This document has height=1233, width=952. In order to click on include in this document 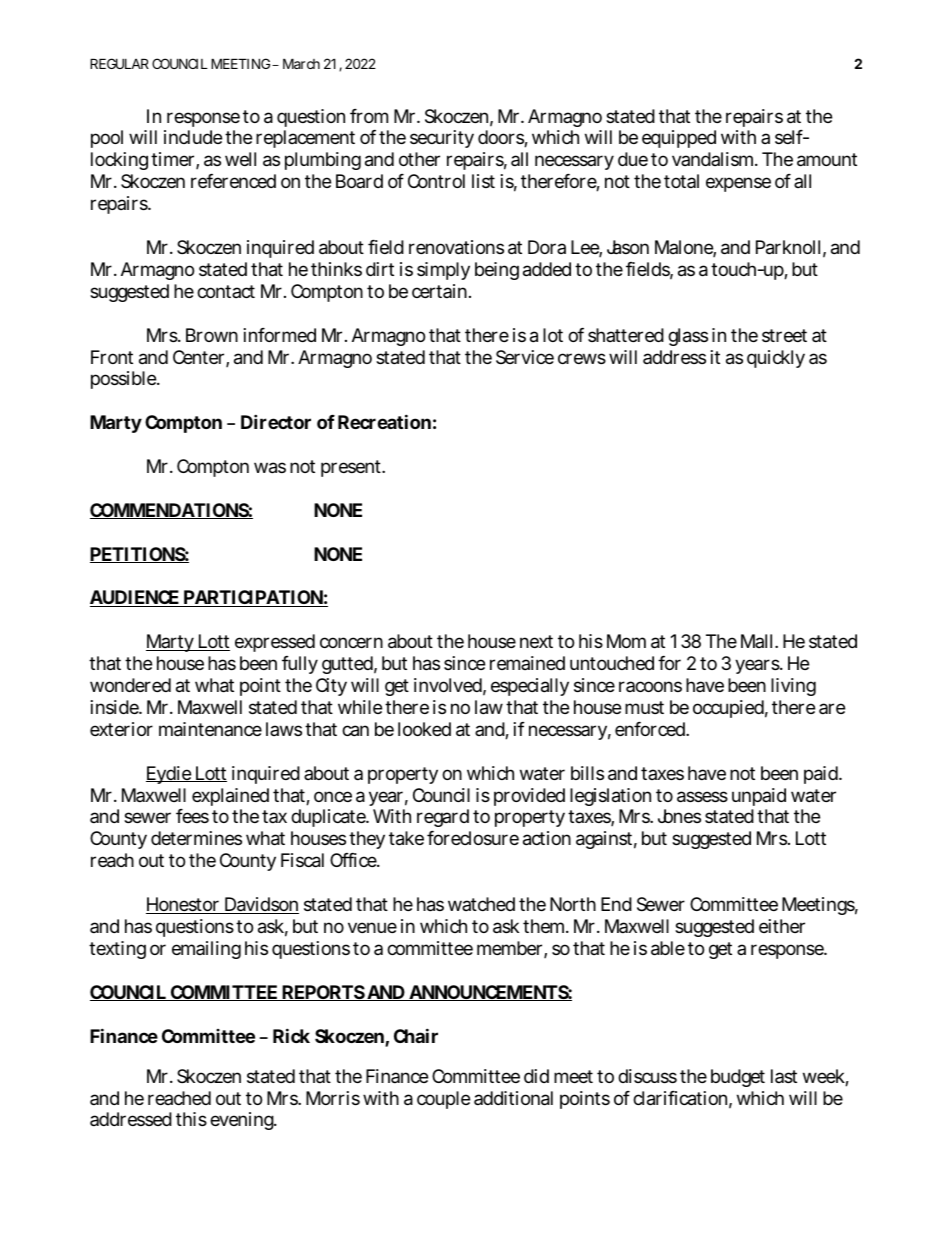, I will do `click(193, 137)`.
